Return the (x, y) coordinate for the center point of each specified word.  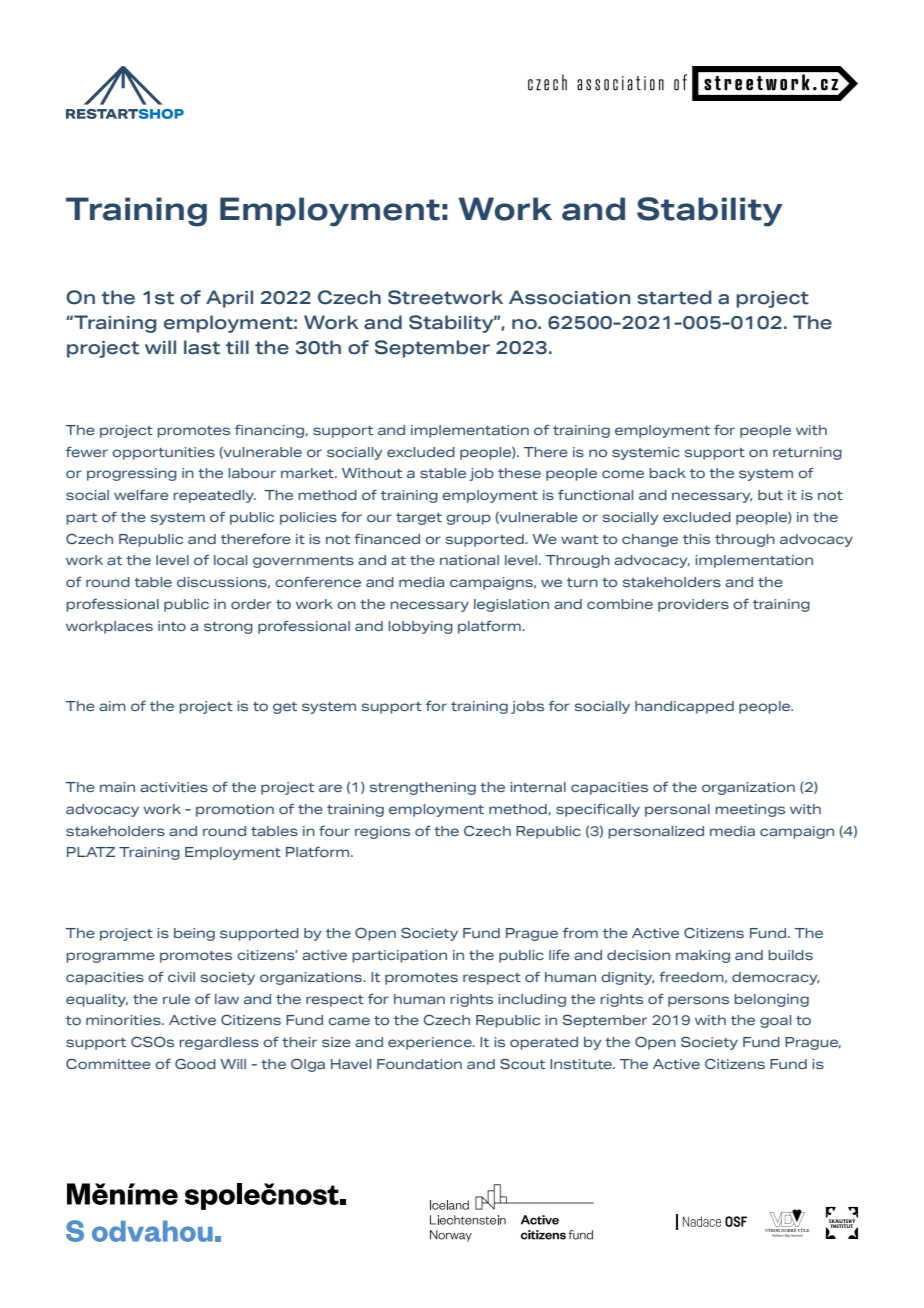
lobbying (420, 627)
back (667, 473)
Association (569, 297)
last (202, 347)
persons (698, 1001)
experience (431, 1043)
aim (112, 706)
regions (382, 832)
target (419, 519)
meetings (750, 810)
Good (195, 1064)
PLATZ (91, 852)
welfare (141, 495)
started (674, 297)
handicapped (684, 707)
